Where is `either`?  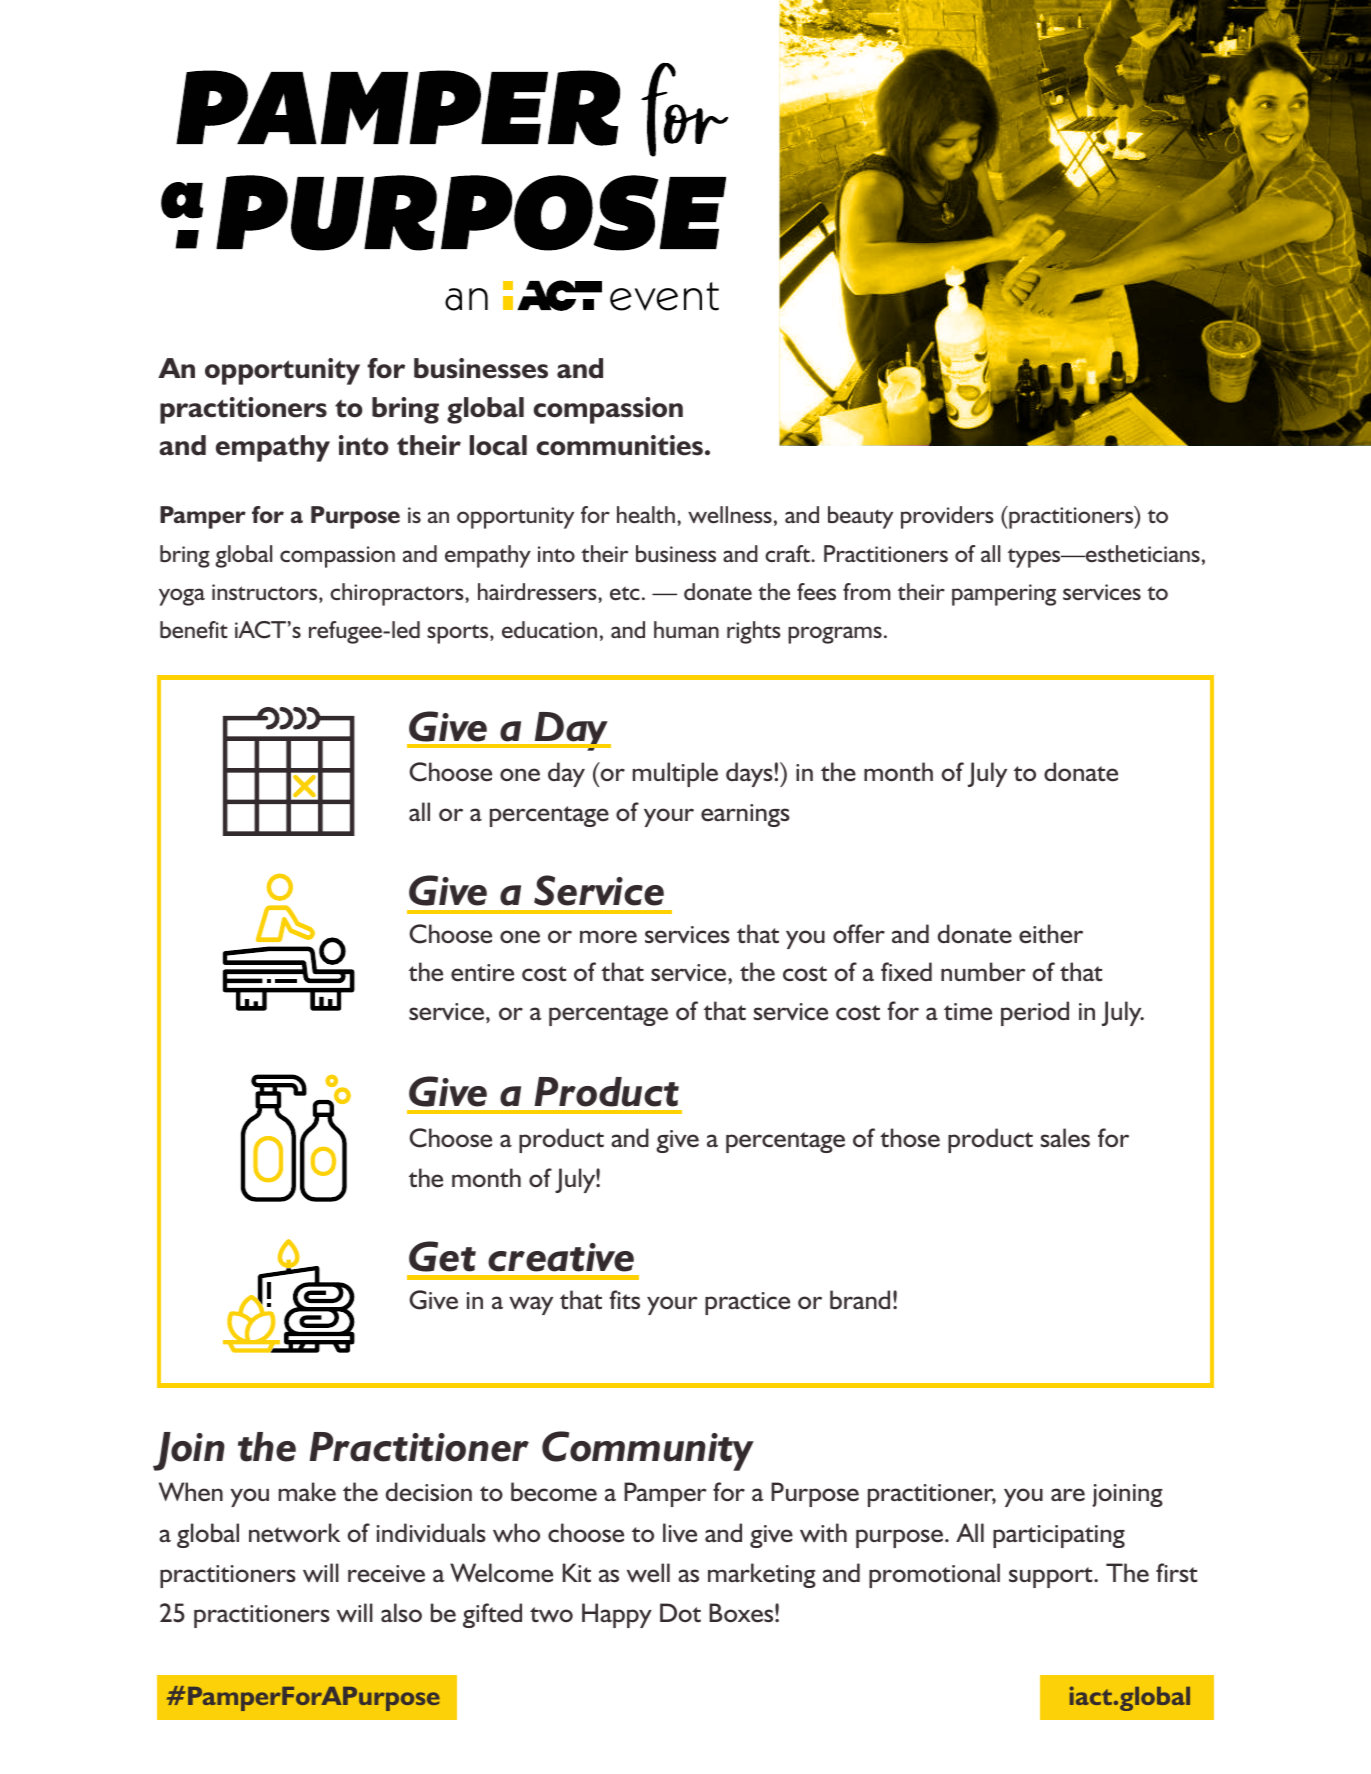
either is located at coordinates (1051, 934).
